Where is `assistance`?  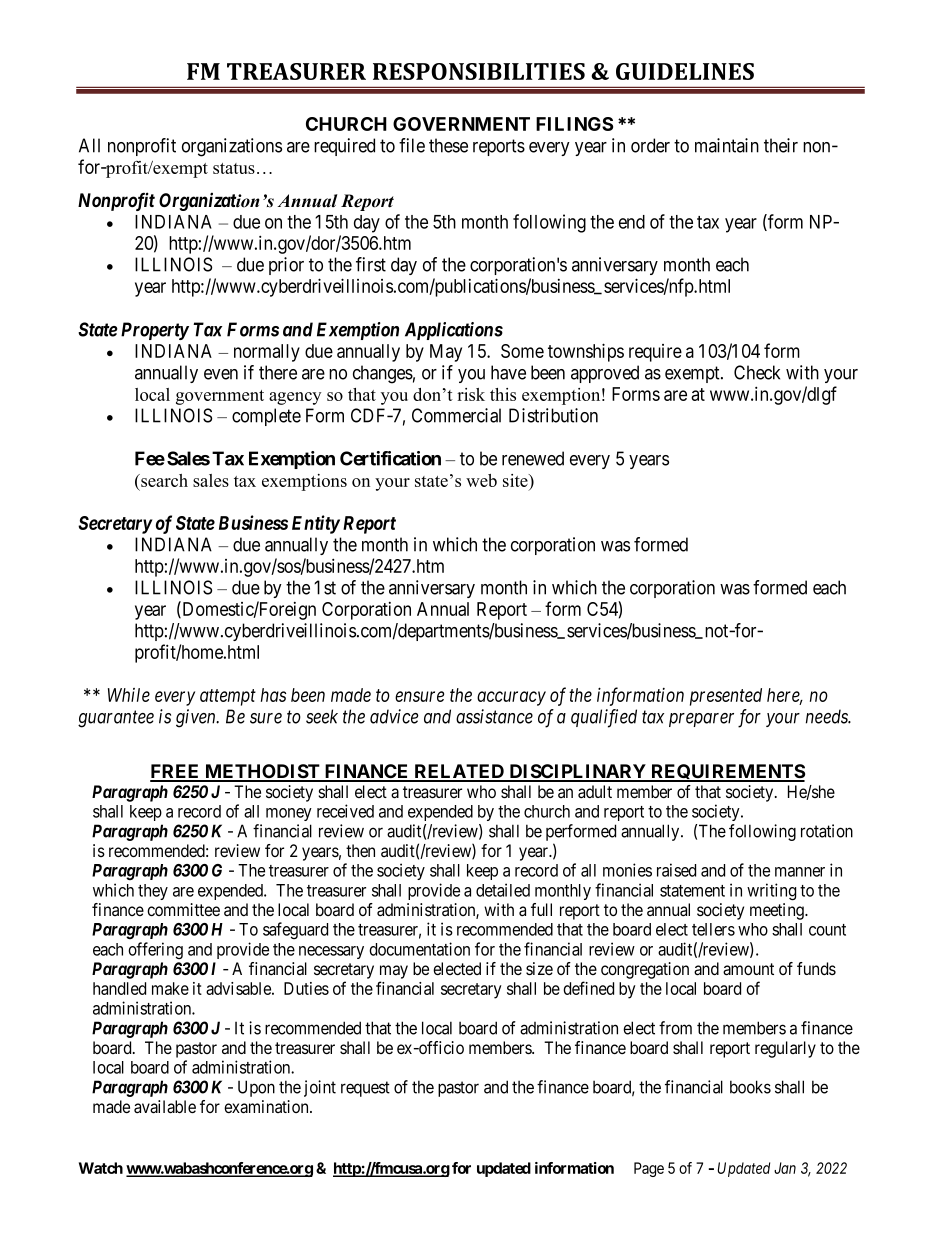 assistance is located at coordinates (494, 716).
